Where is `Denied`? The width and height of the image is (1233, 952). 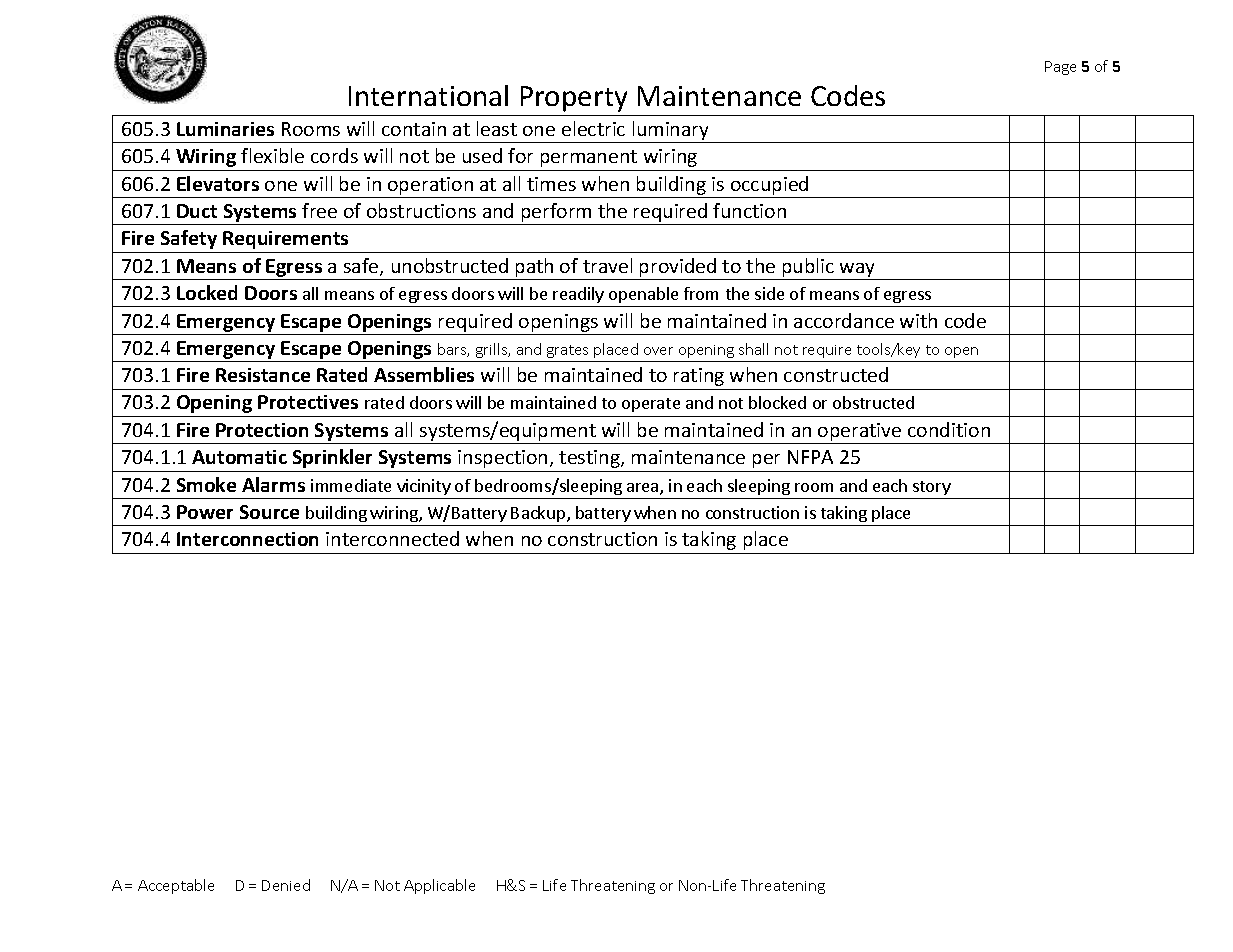 Denied is located at coordinates (286, 885).
